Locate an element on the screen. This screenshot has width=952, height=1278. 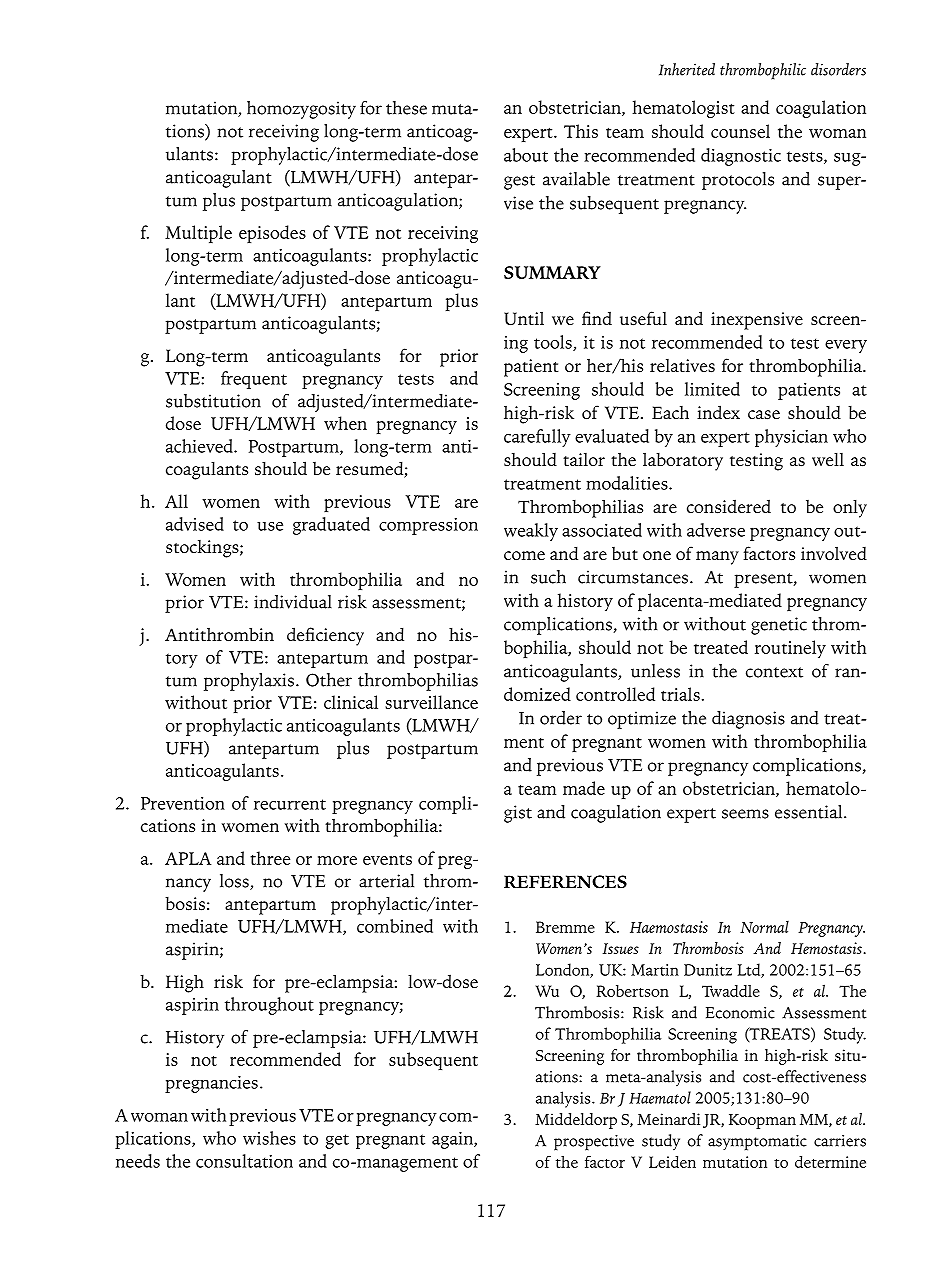
asymptomatic is located at coordinates (757, 1143).
